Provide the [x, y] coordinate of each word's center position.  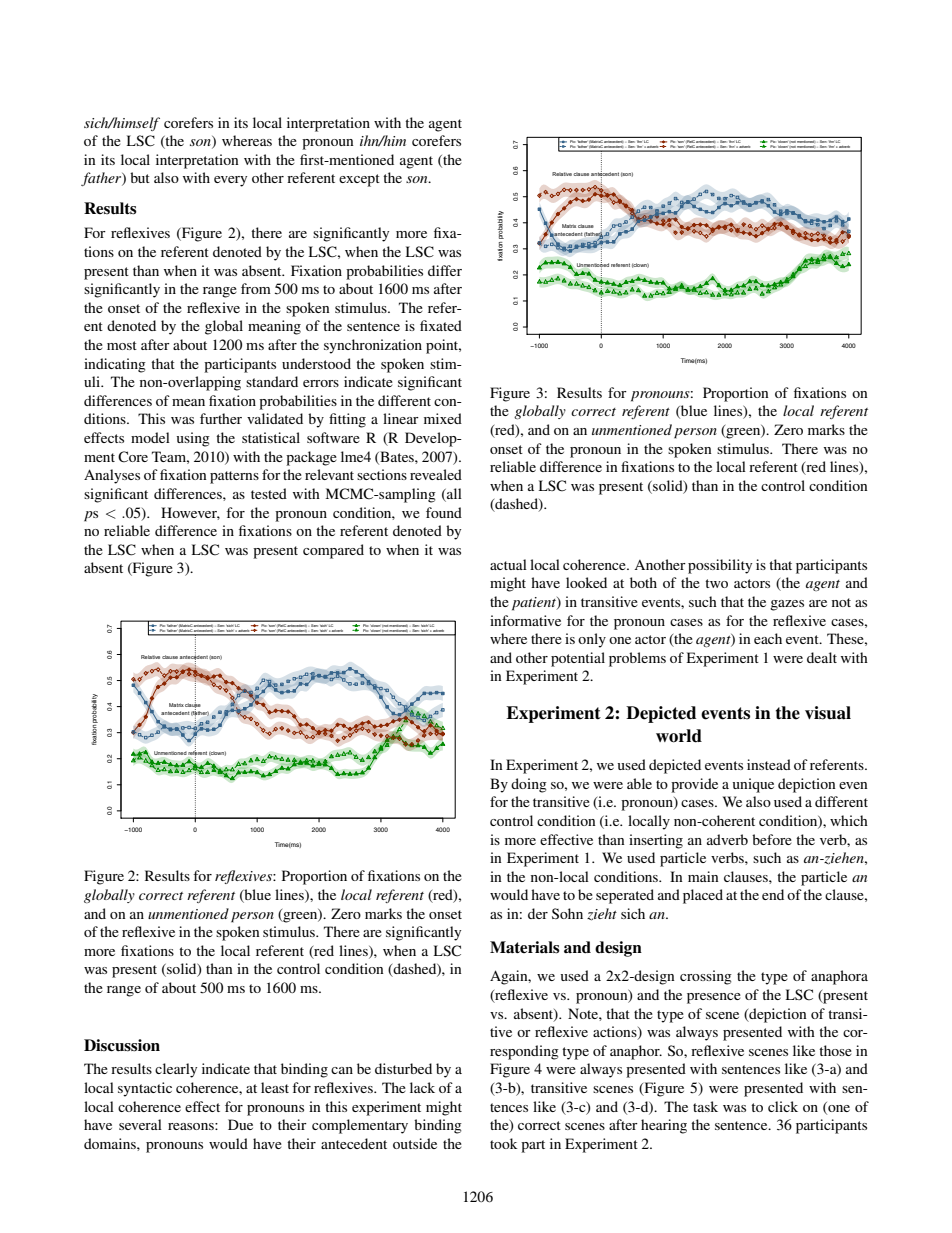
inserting [656, 841]
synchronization [373, 346]
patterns [234, 477]
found [444, 512]
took [504, 1143]
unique [753, 785]
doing [529, 785]
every [230, 181]
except [359, 180]
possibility [720, 566]
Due [240, 1124]
